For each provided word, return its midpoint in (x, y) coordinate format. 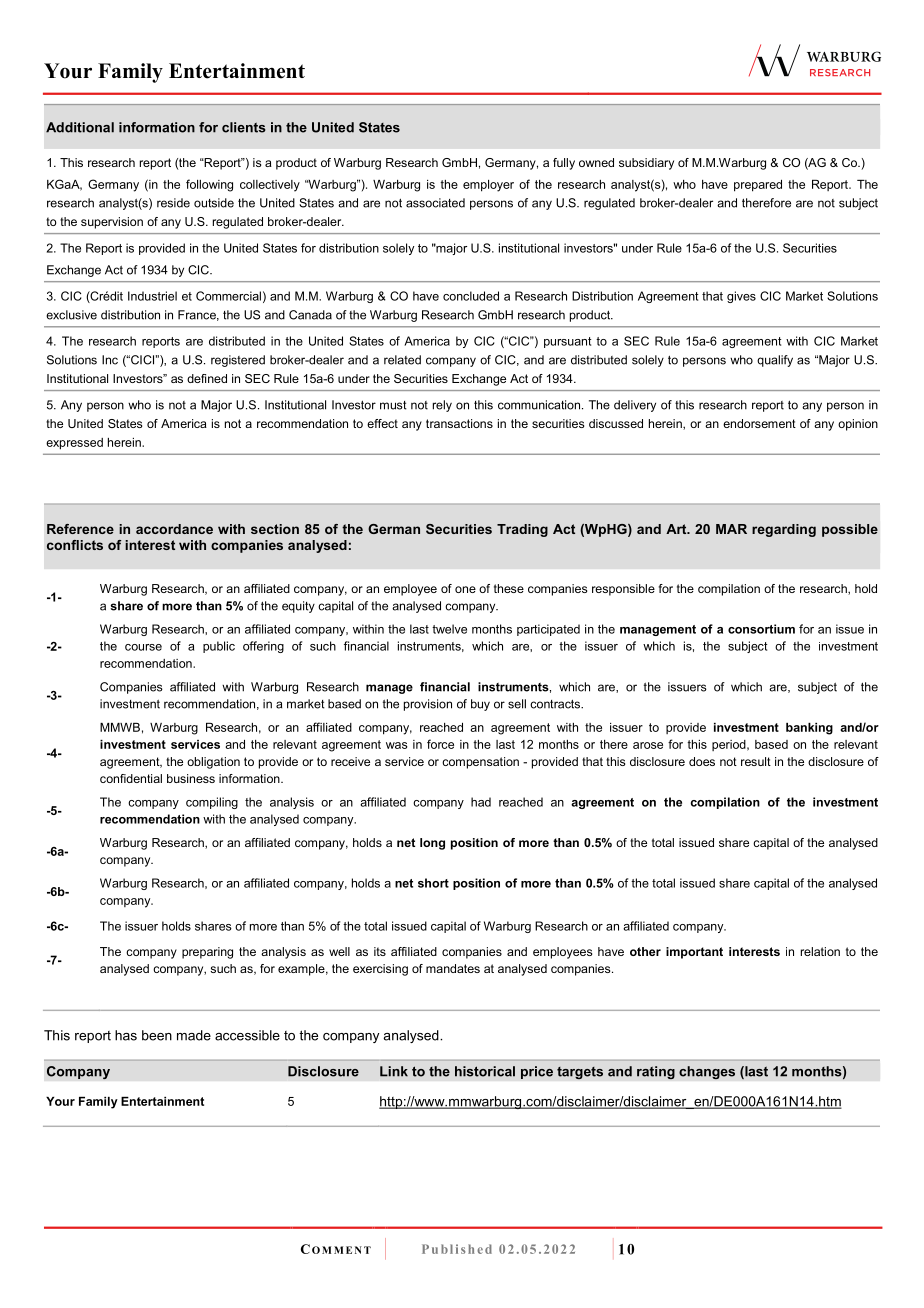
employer (488, 186)
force (440, 744)
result (756, 761)
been (157, 1035)
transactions (459, 423)
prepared (758, 186)
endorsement (759, 423)
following (209, 185)
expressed (74, 444)
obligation (213, 763)
